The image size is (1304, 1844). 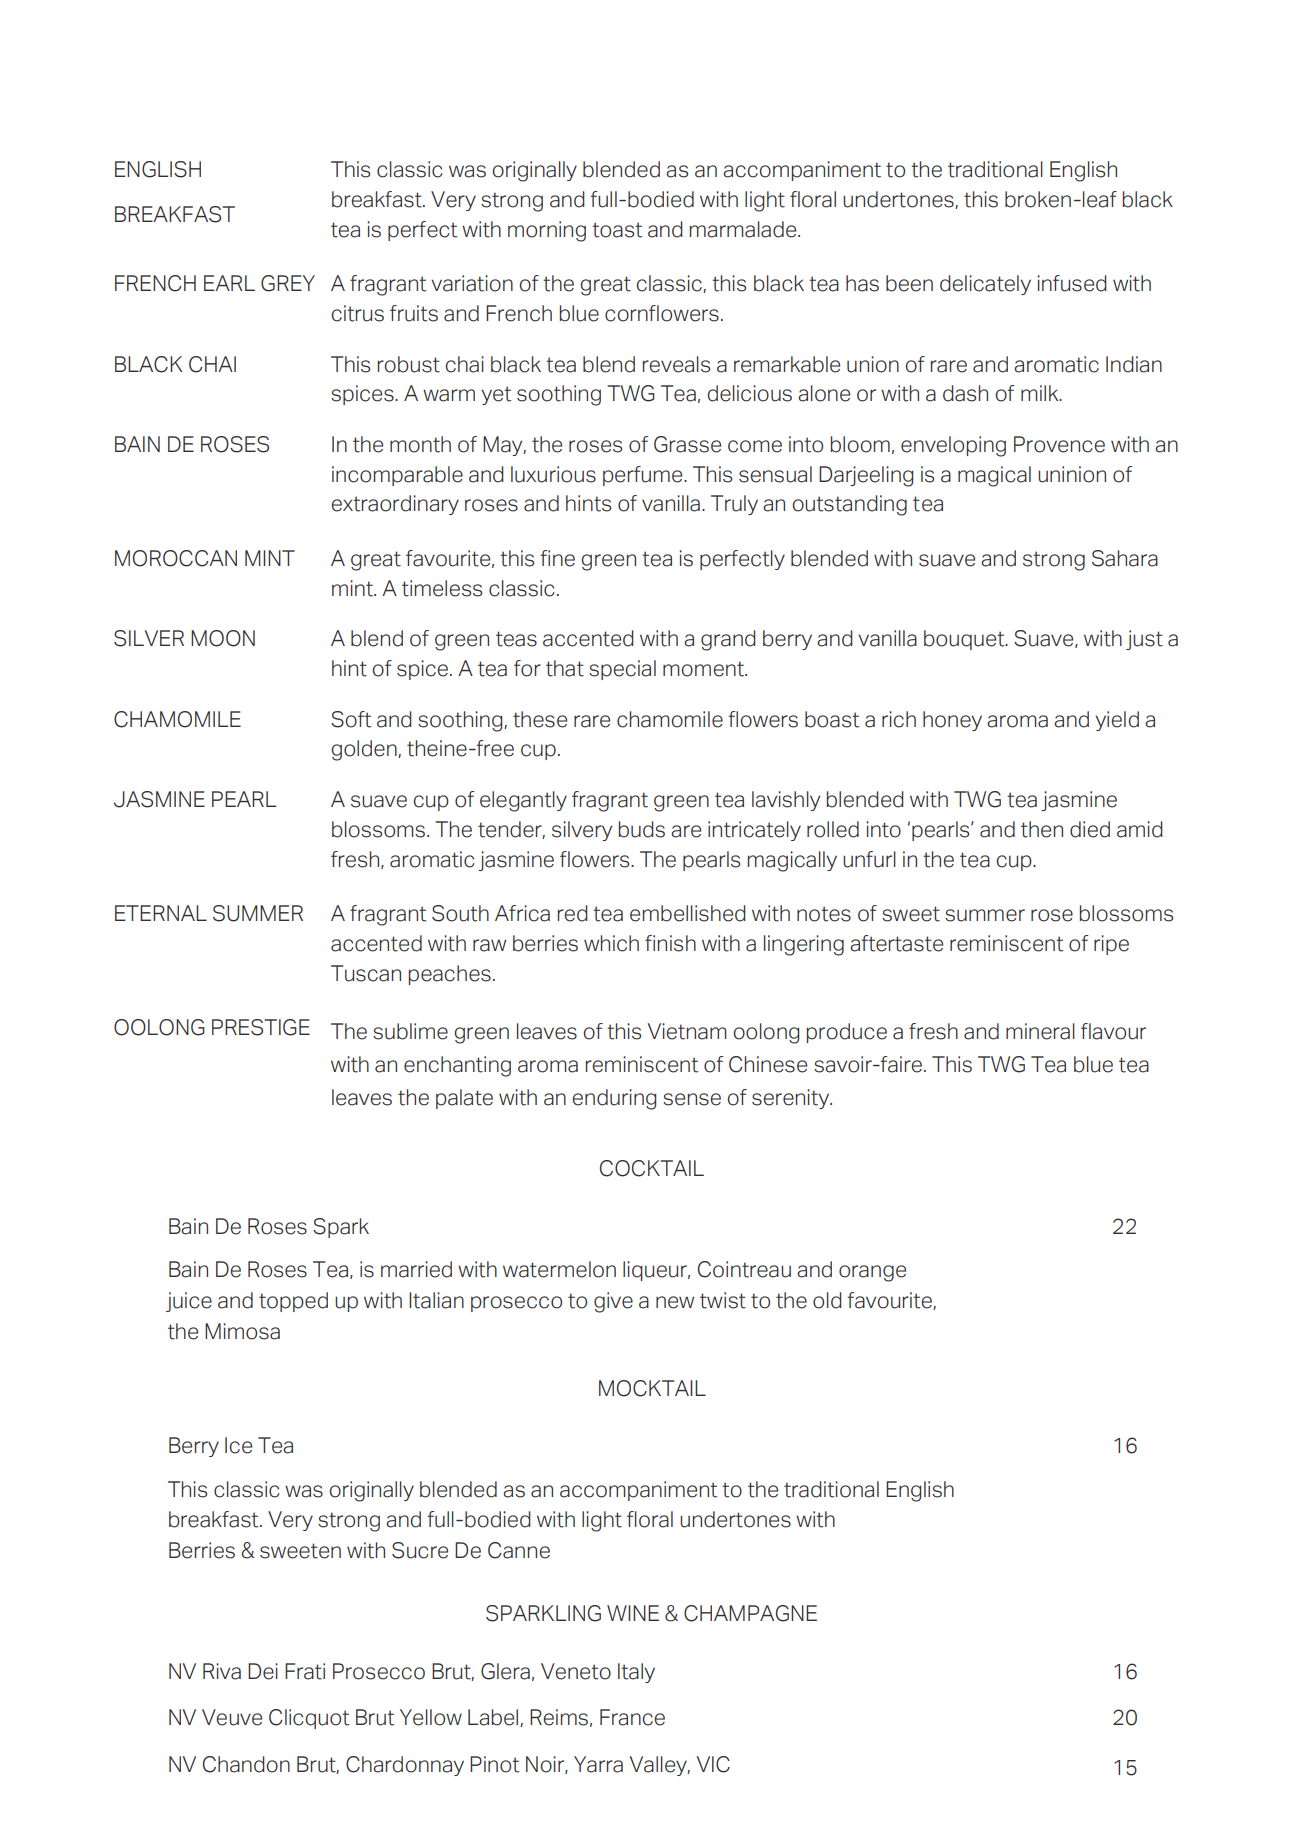 What do you see at coordinates (1040, 1031) in the page?
I see `mineral` at bounding box center [1040, 1031].
